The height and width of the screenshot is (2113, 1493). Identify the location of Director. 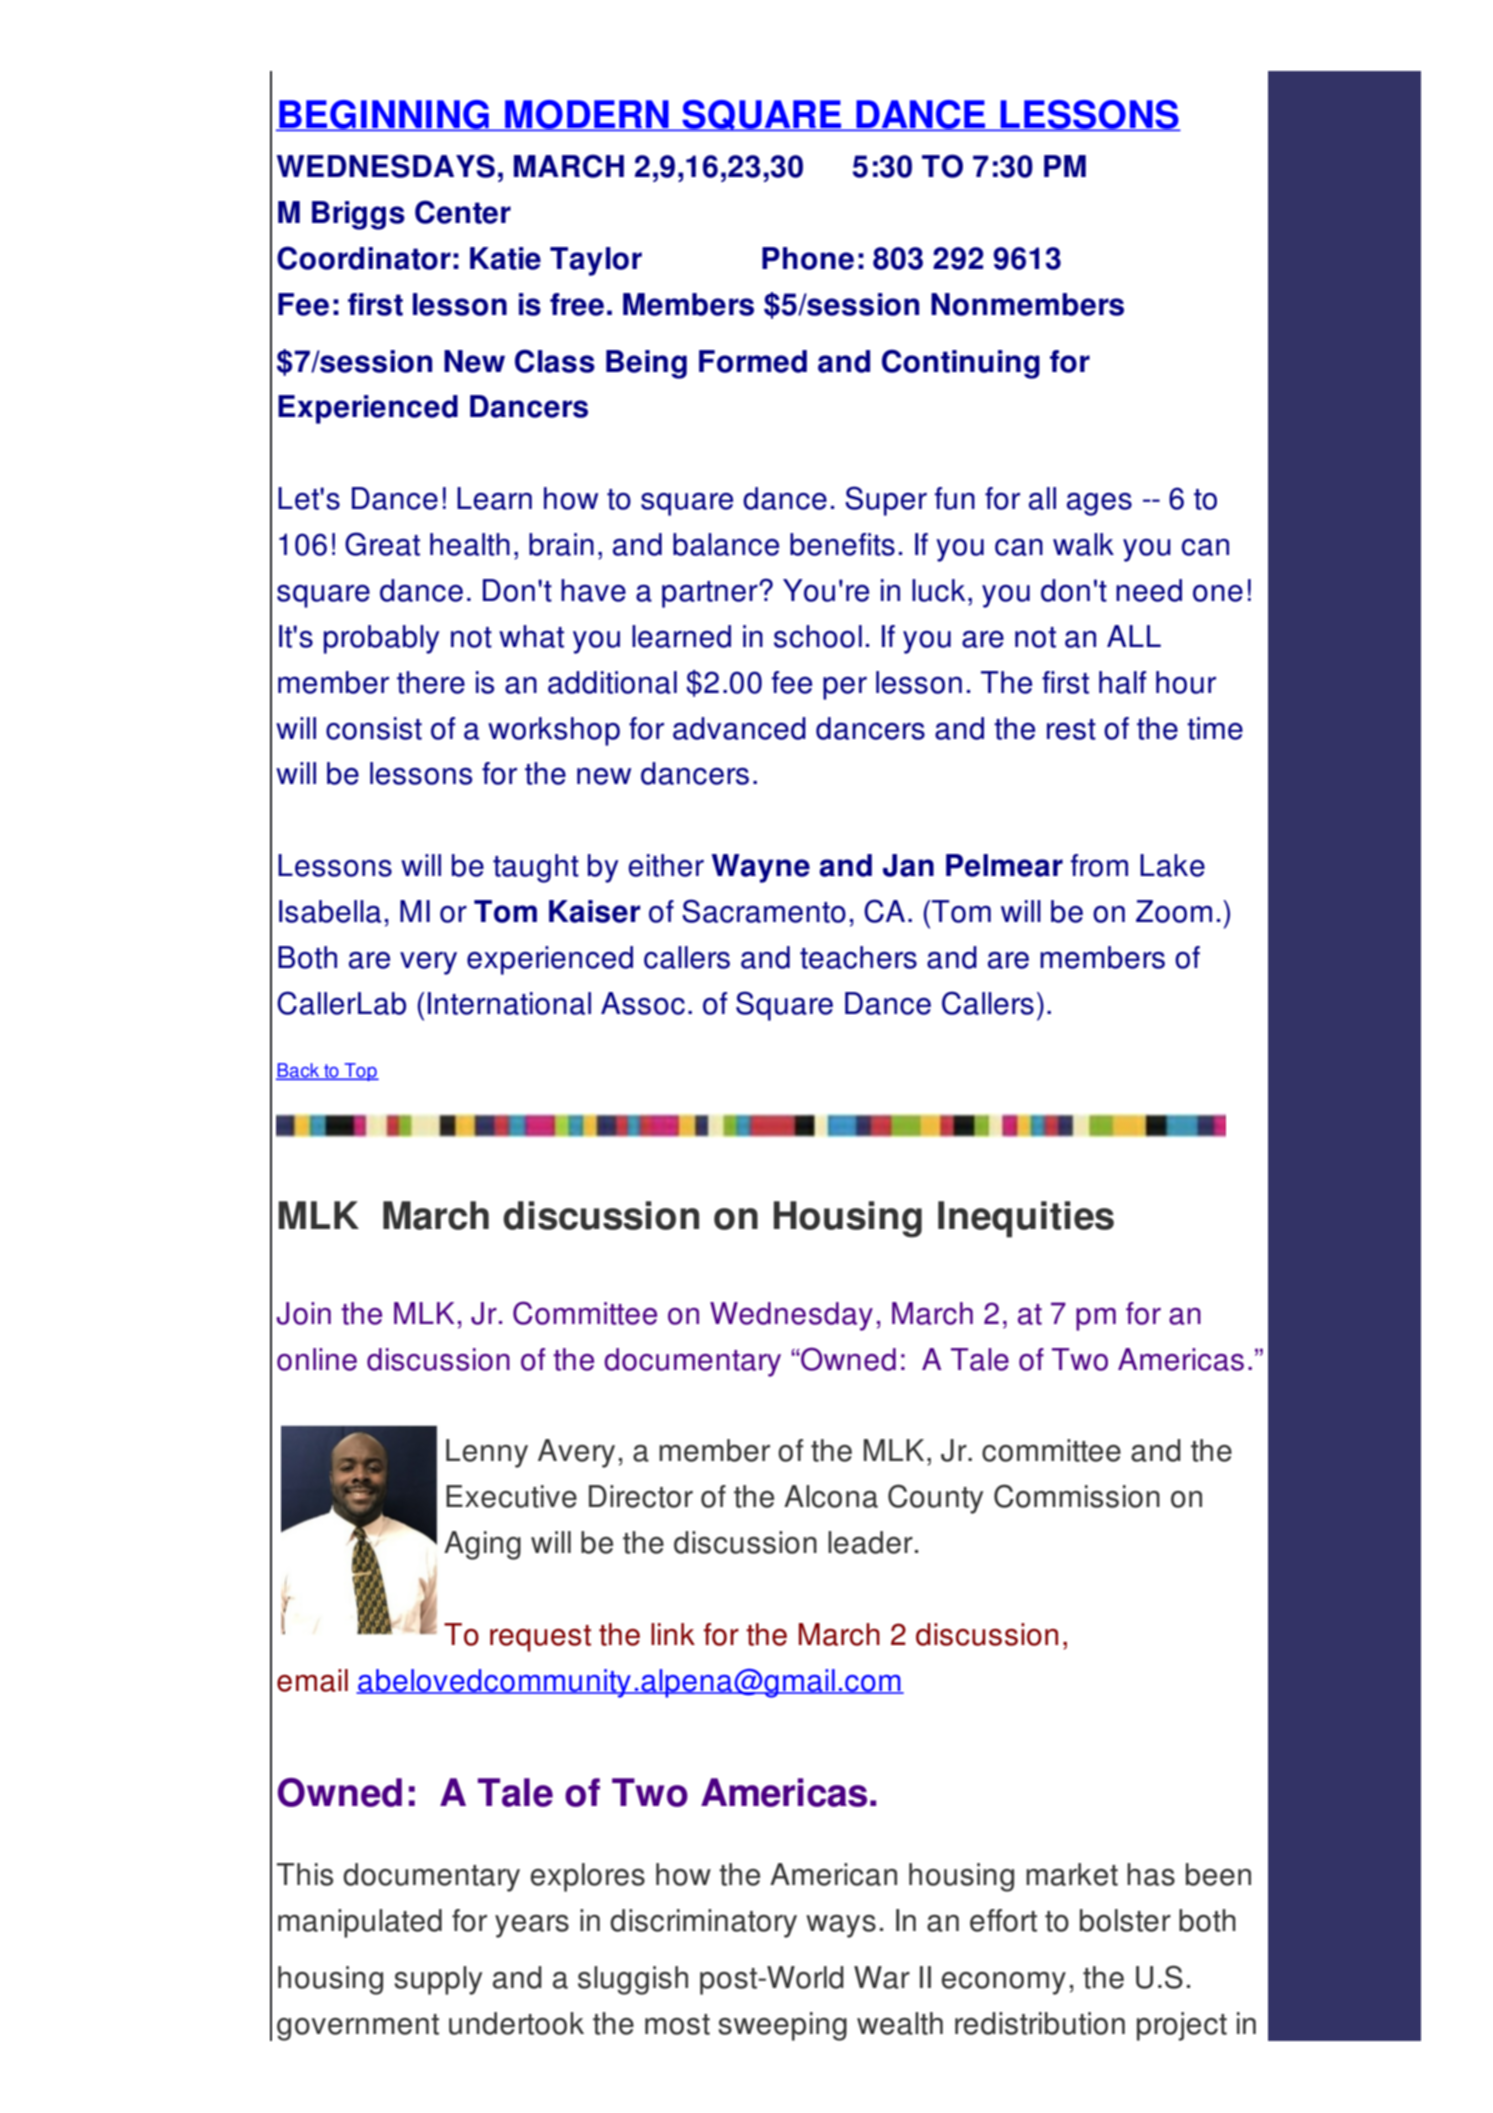
(641, 1496).
